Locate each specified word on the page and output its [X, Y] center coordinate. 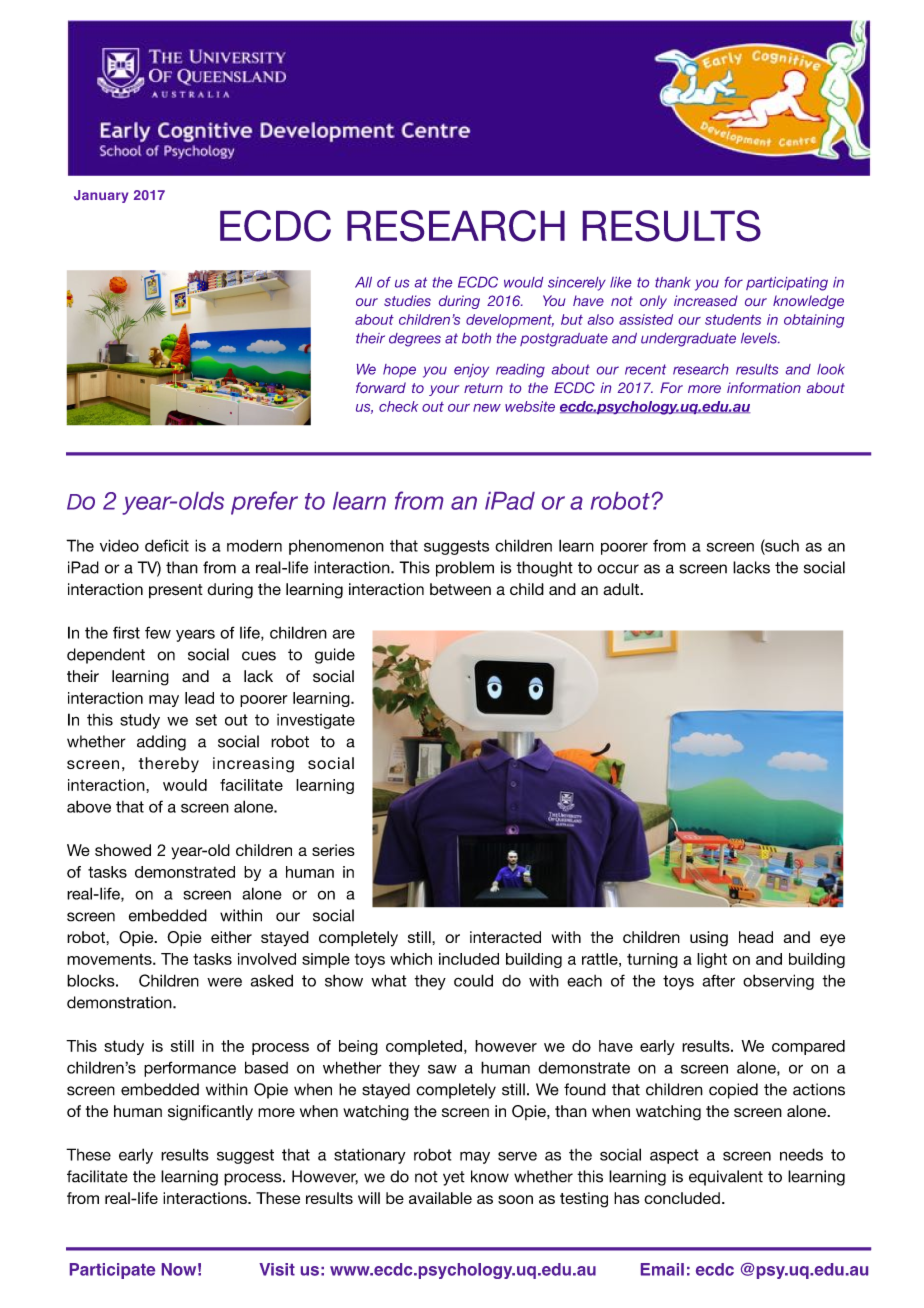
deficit [167, 545]
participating [787, 284]
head [756, 937]
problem [465, 569]
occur [618, 569]
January [101, 196]
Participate [112, 1271]
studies [407, 300]
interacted [505, 937]
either [231, 937]
